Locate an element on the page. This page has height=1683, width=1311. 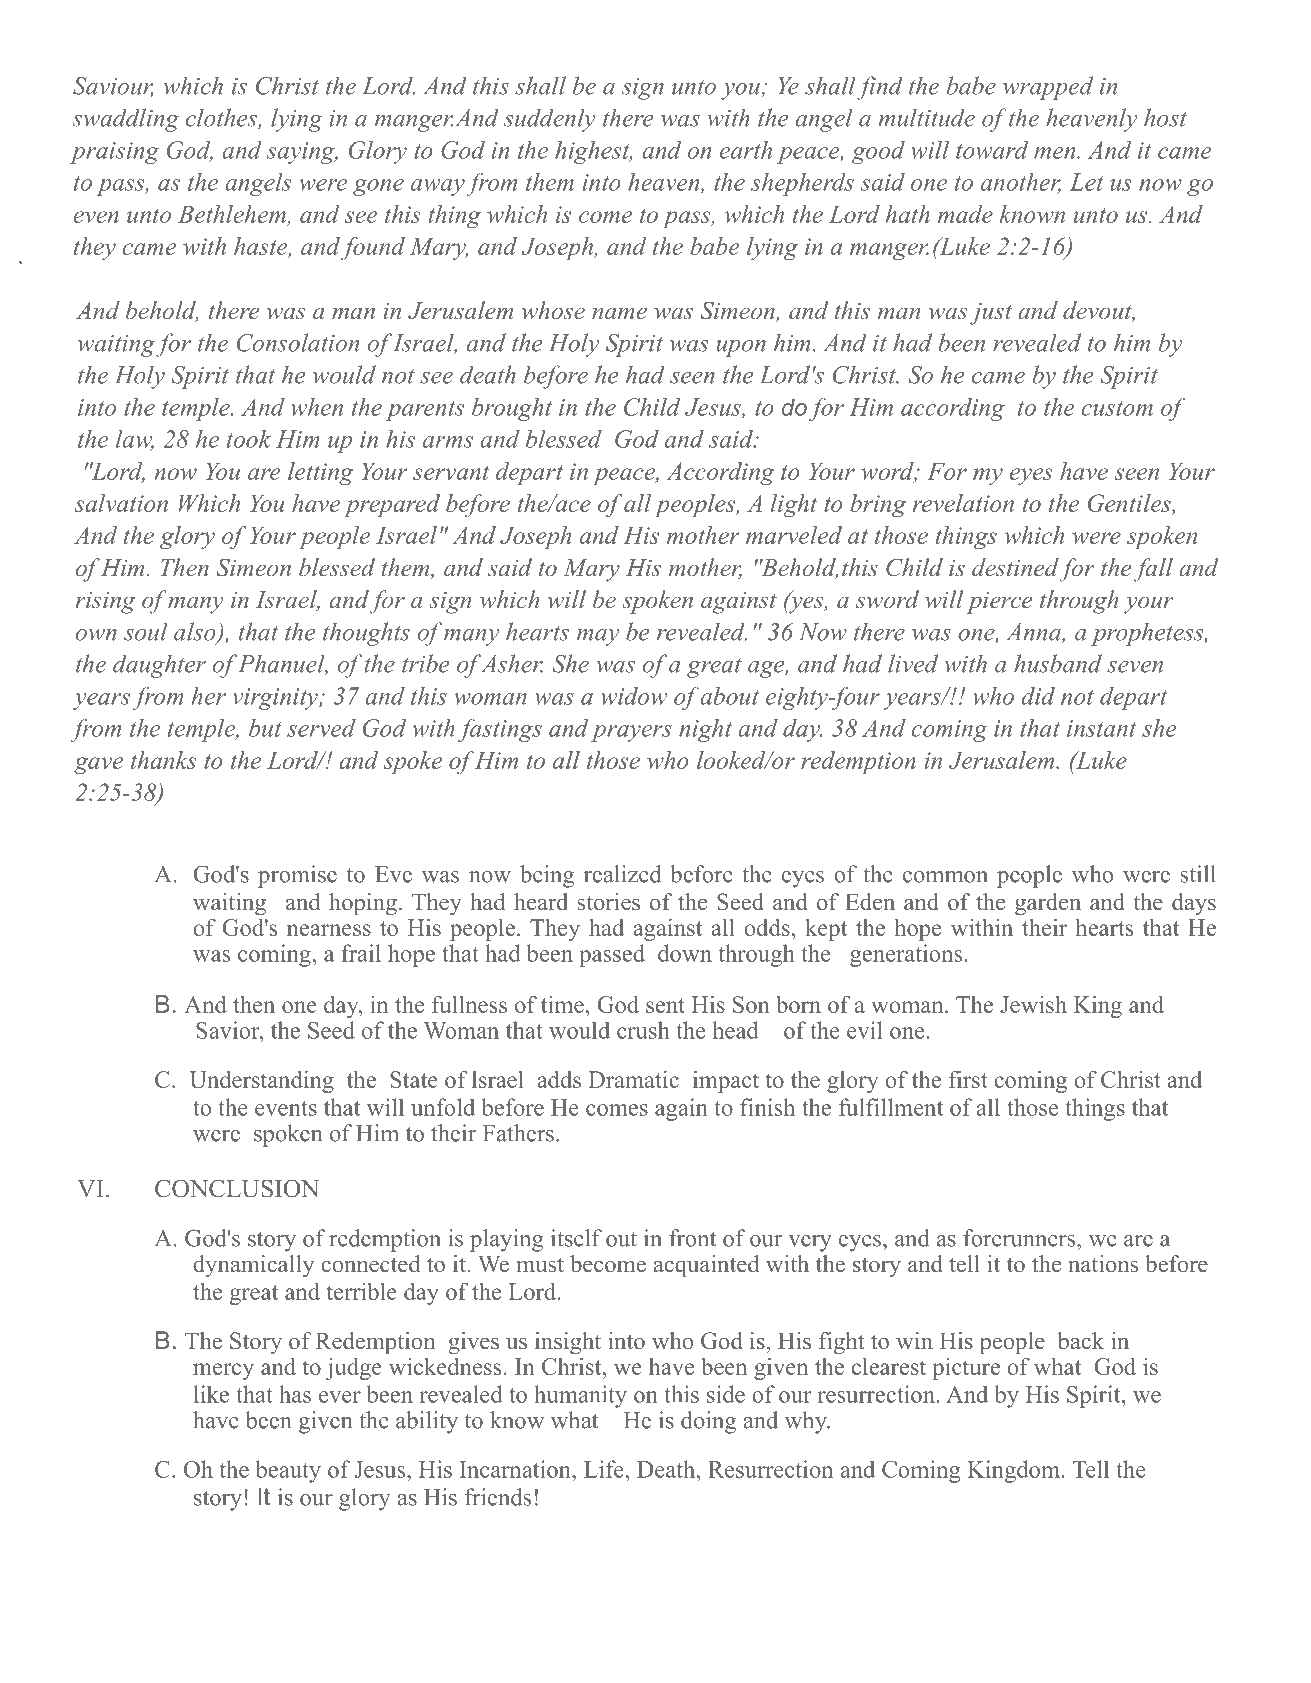
swaddling is located at coordinates (125, 120).
